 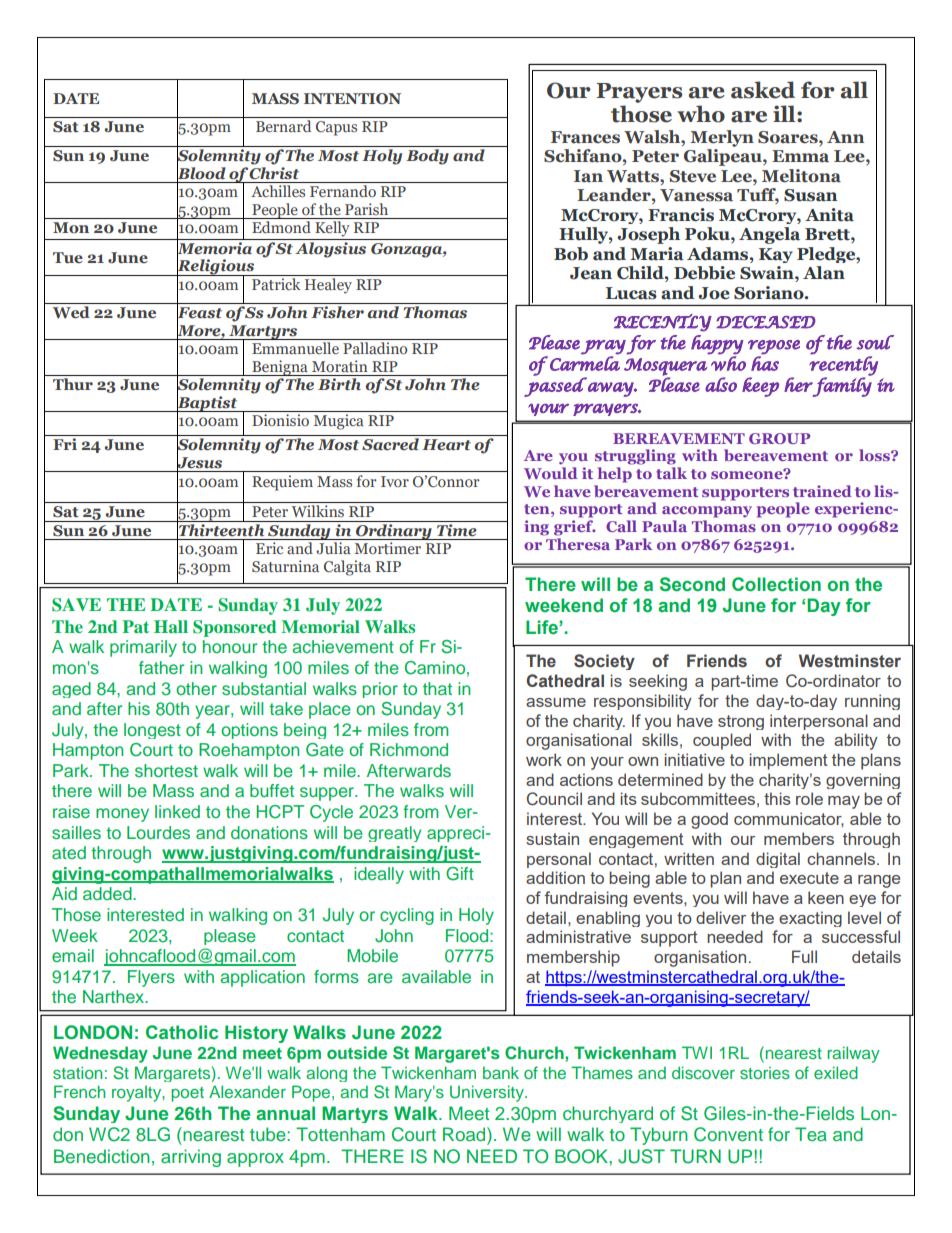 I want to click on arriving, so click(x=191, y=1158).
